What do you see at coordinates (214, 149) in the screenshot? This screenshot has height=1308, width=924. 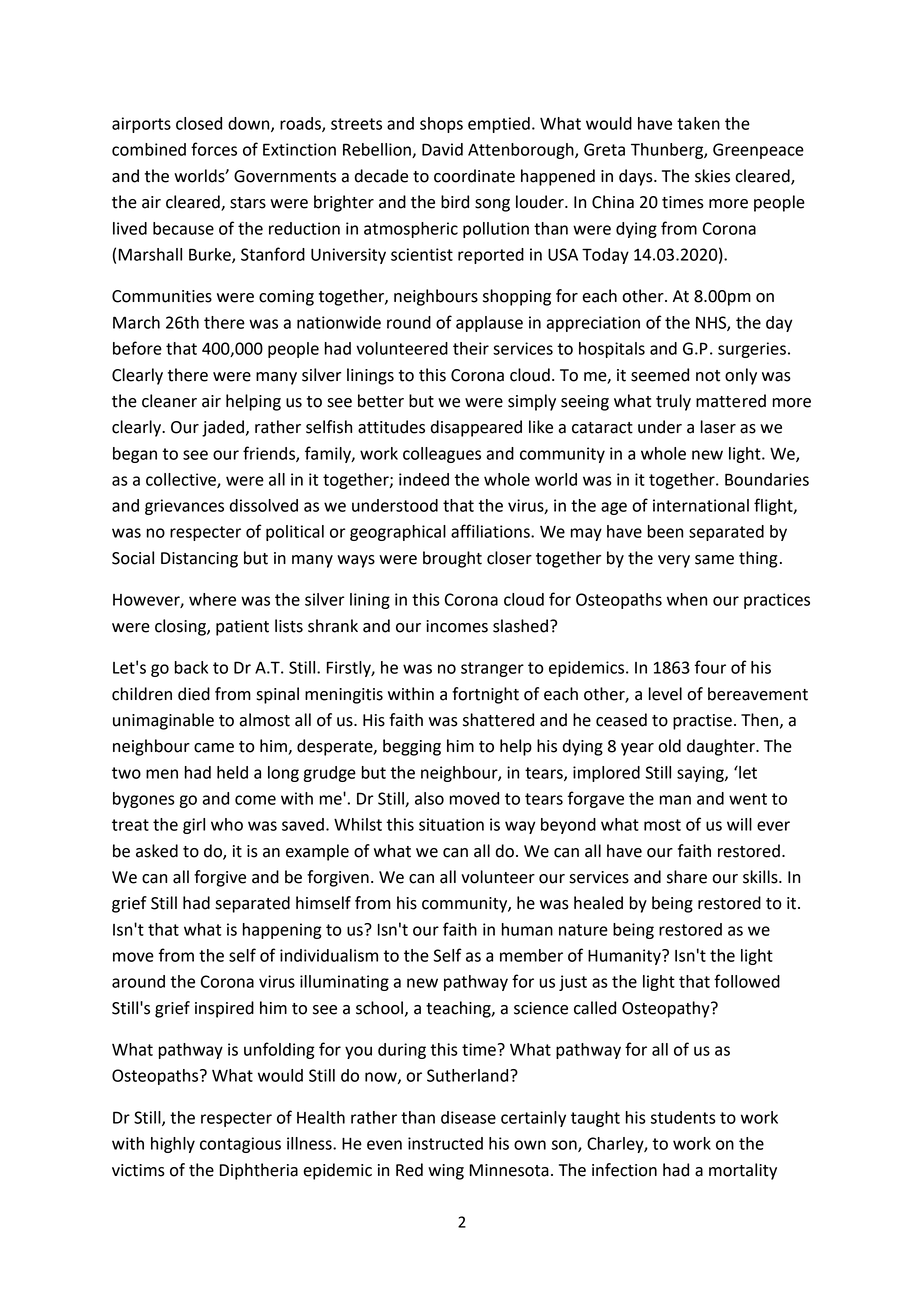 I see `forces` at bounding box center [214, 149].
